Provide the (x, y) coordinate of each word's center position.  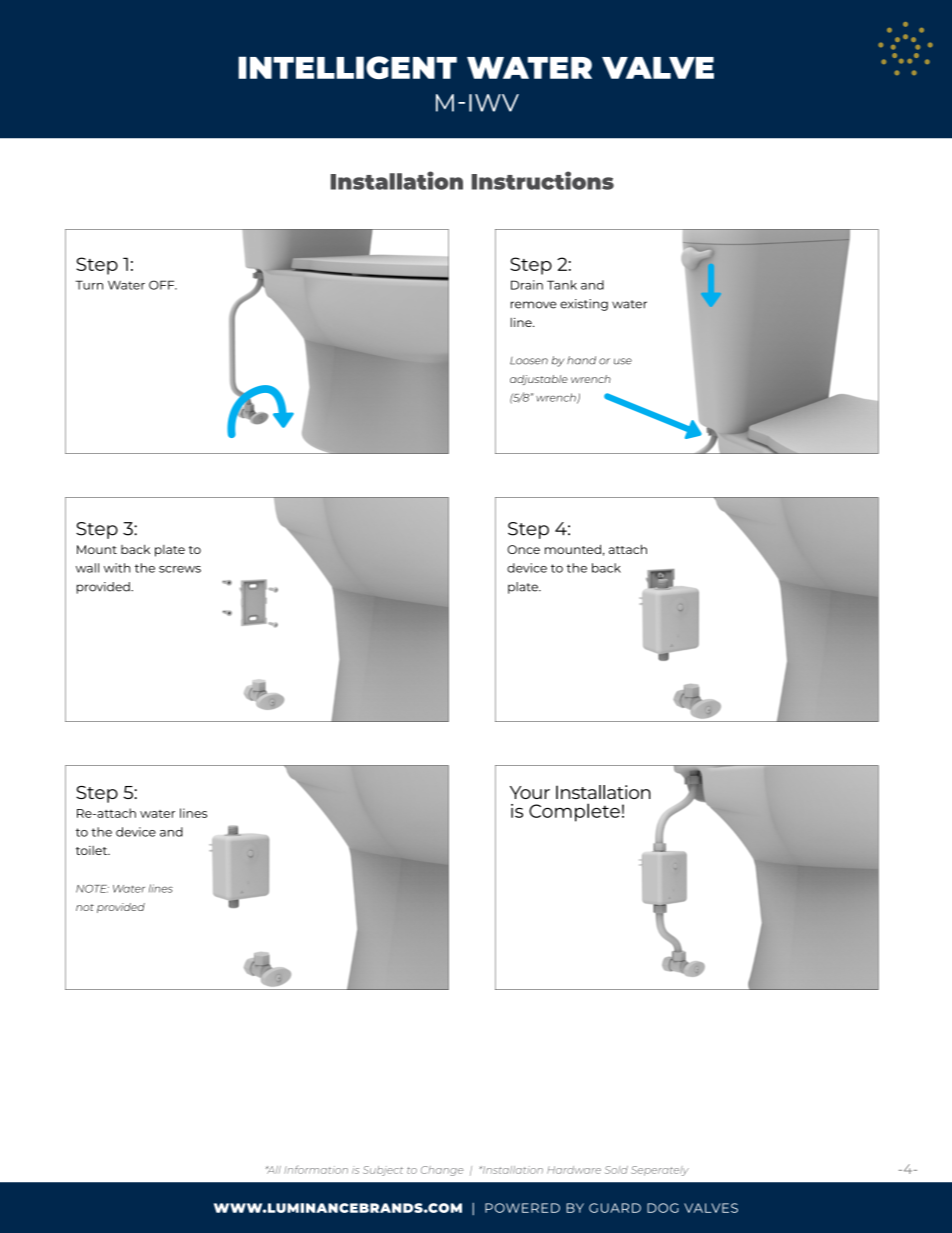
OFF (163, 285)
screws (180, 569)
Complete (574, 812)
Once (523, 549)
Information (316, 1170)
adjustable (539, 380)
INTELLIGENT (347, 67)
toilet (93, 850)
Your (530, 792)
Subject (383, 1171)
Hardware (574, 1170)
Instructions (543, 180)
